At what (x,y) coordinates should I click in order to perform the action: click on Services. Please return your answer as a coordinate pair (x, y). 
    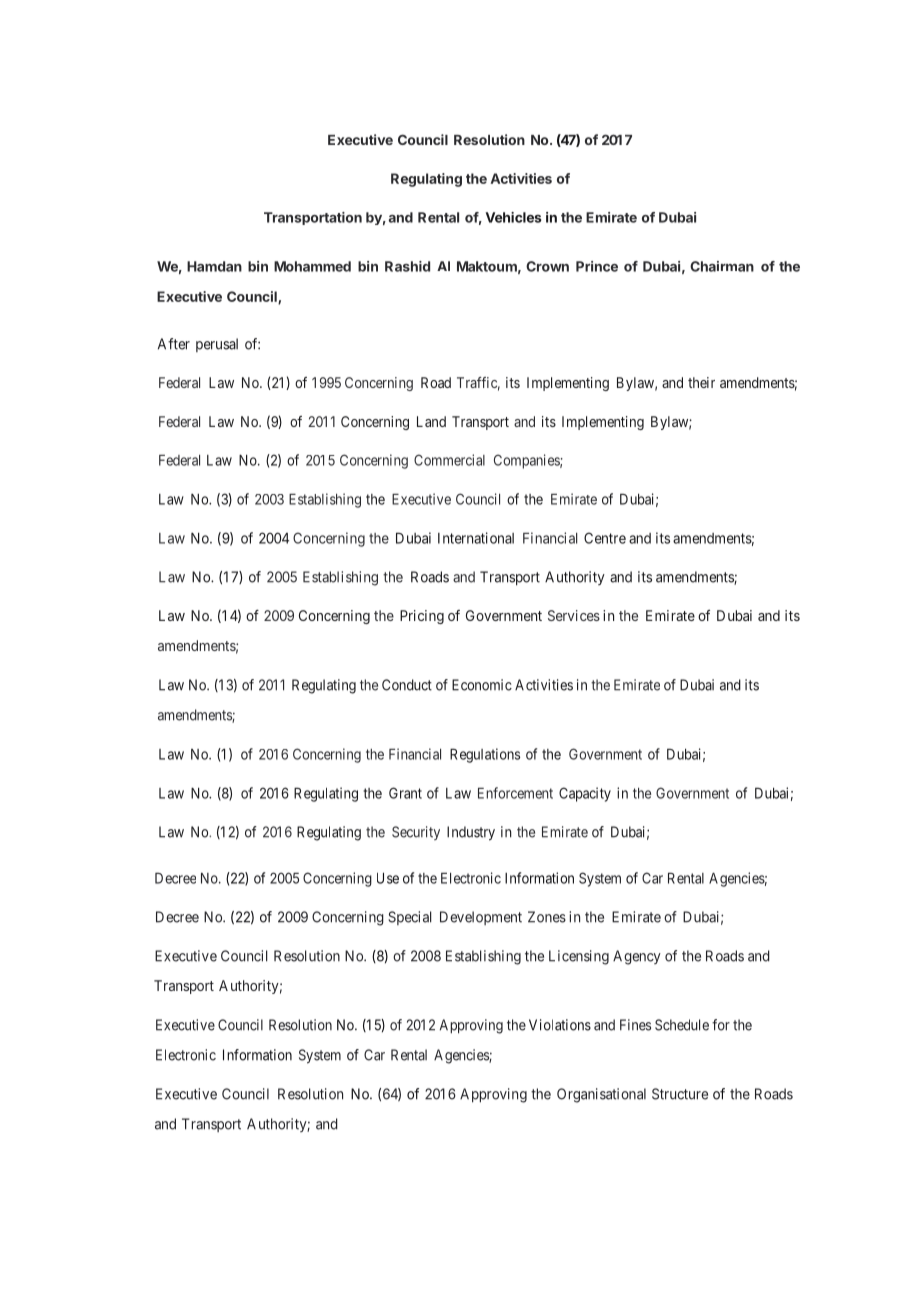
    Looking at the image, I should click on (574, 615).
